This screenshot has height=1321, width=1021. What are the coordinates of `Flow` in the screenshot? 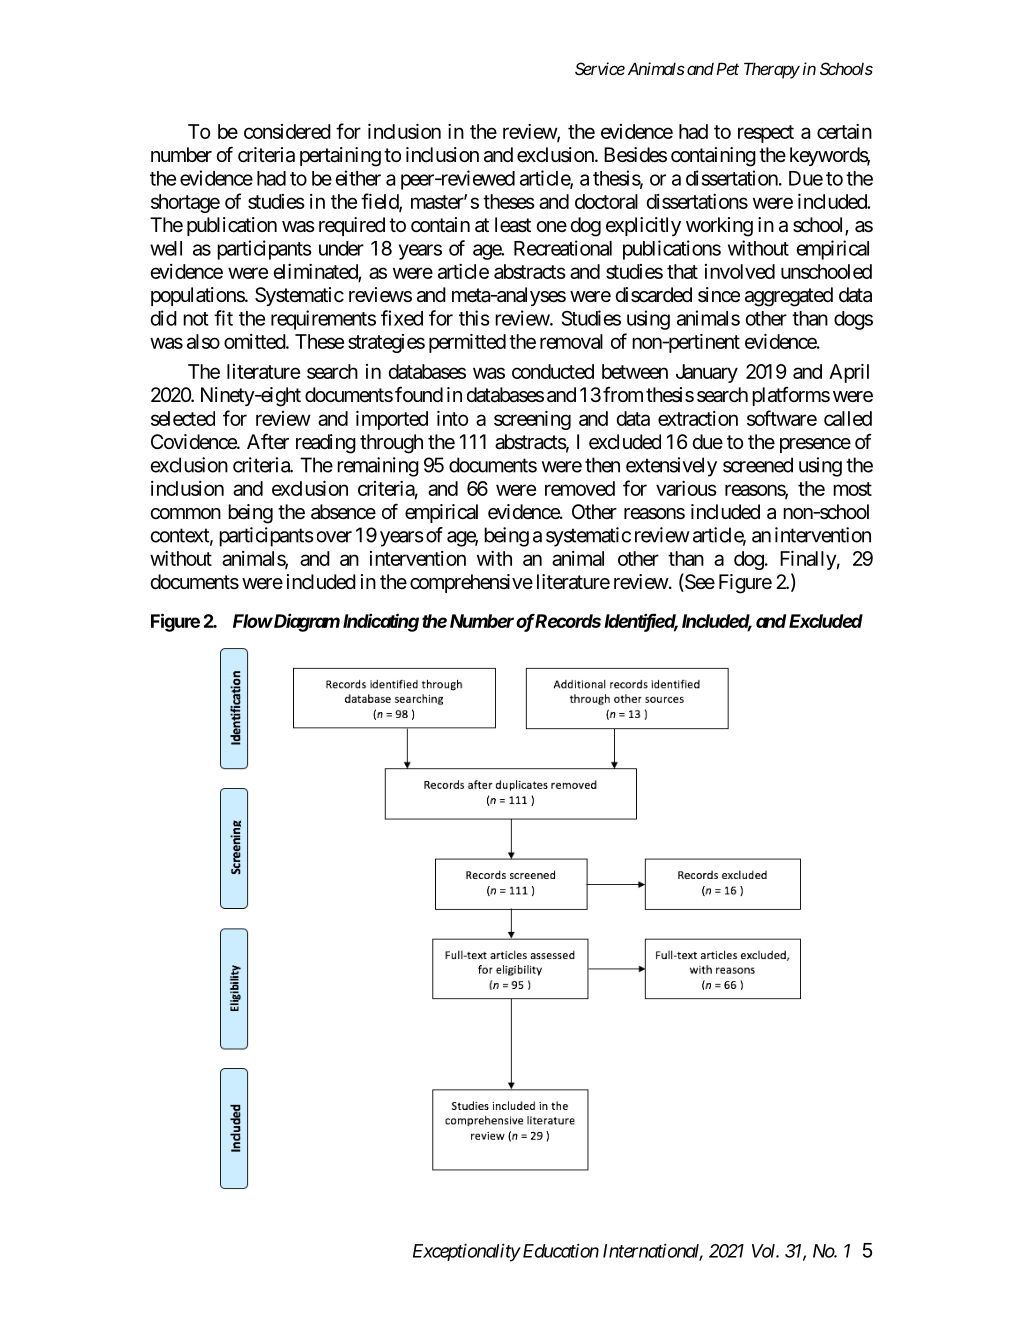 It's located at (253, 621).
